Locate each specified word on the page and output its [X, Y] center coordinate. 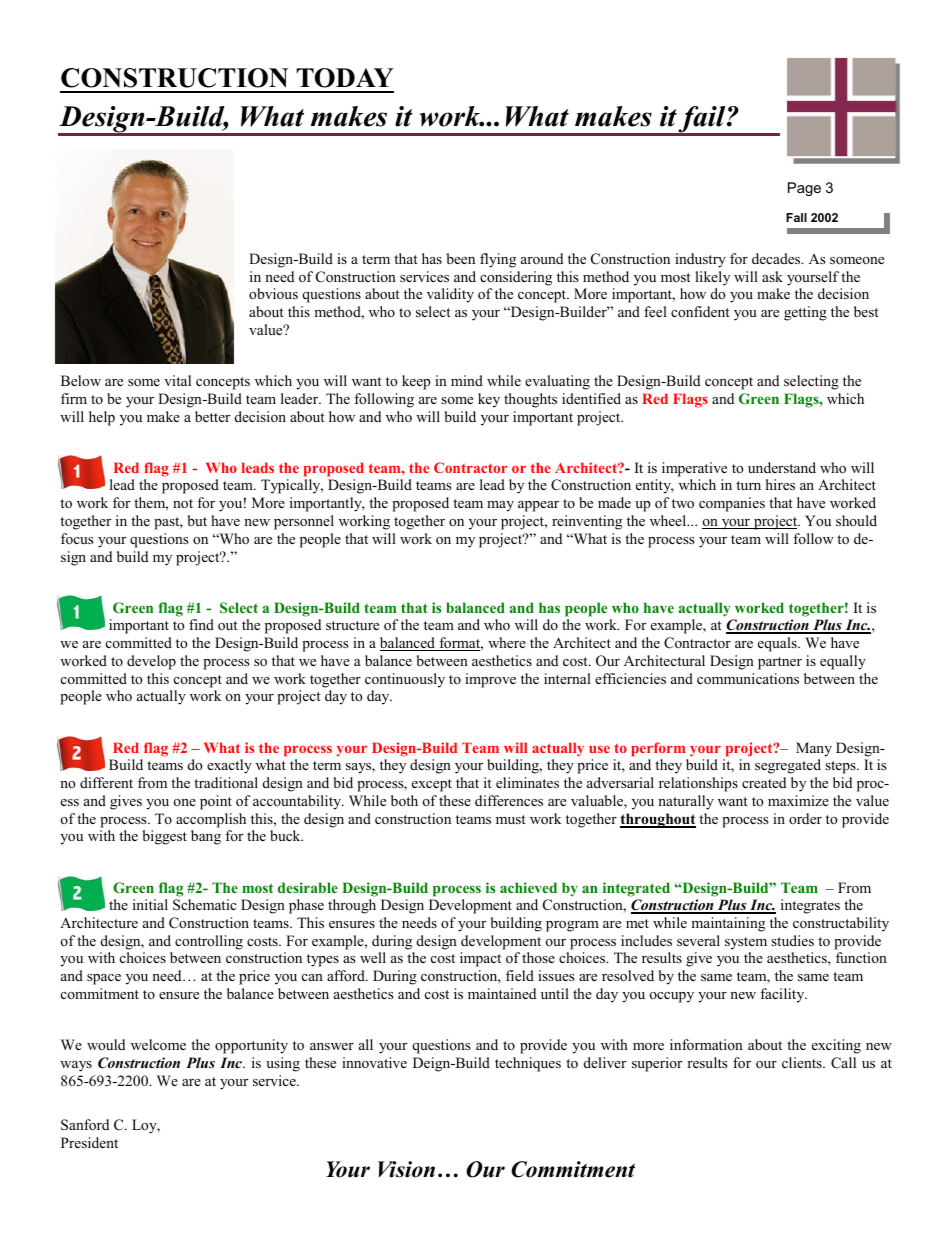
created [764, 782]
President [89, 1142]
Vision [406, 1169]
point [216, 802]
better [212, 416]
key [489, 400]
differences [509, 800]
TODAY [345, 78]
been [461, 258]
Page [804, 189]
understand [782, 467]
